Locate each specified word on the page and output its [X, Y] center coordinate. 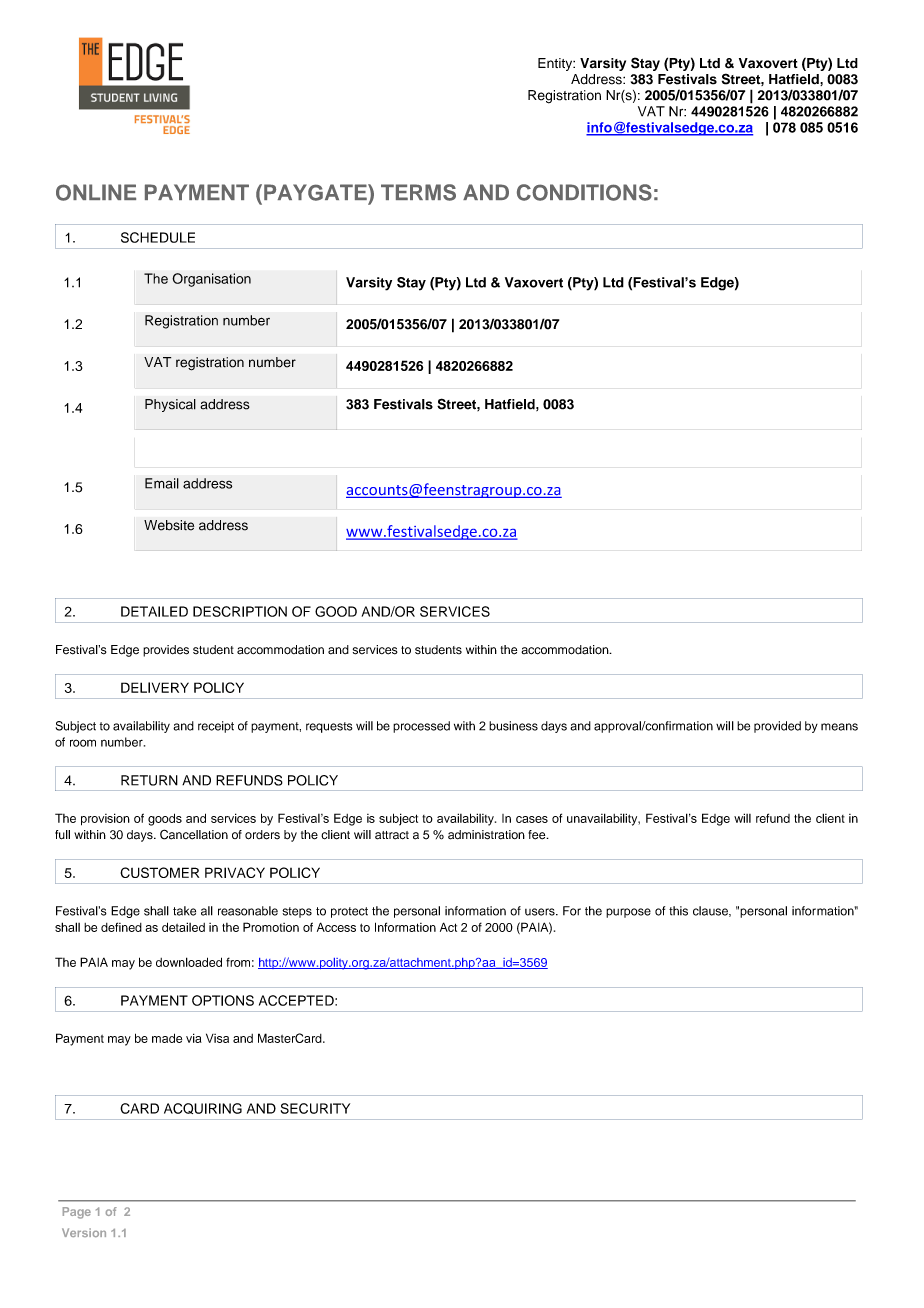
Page [77, 1213]
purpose [628, 913]
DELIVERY [155, 687]
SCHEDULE [158, 237]
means [839, 727]
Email [162, 483]
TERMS [418, 192]
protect [349, 912]
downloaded [189, 962]
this [678, 911]
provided [777, 727]
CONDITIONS [584, 192]
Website [169, 525]
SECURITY [315, 1108]
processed [421, 727]
